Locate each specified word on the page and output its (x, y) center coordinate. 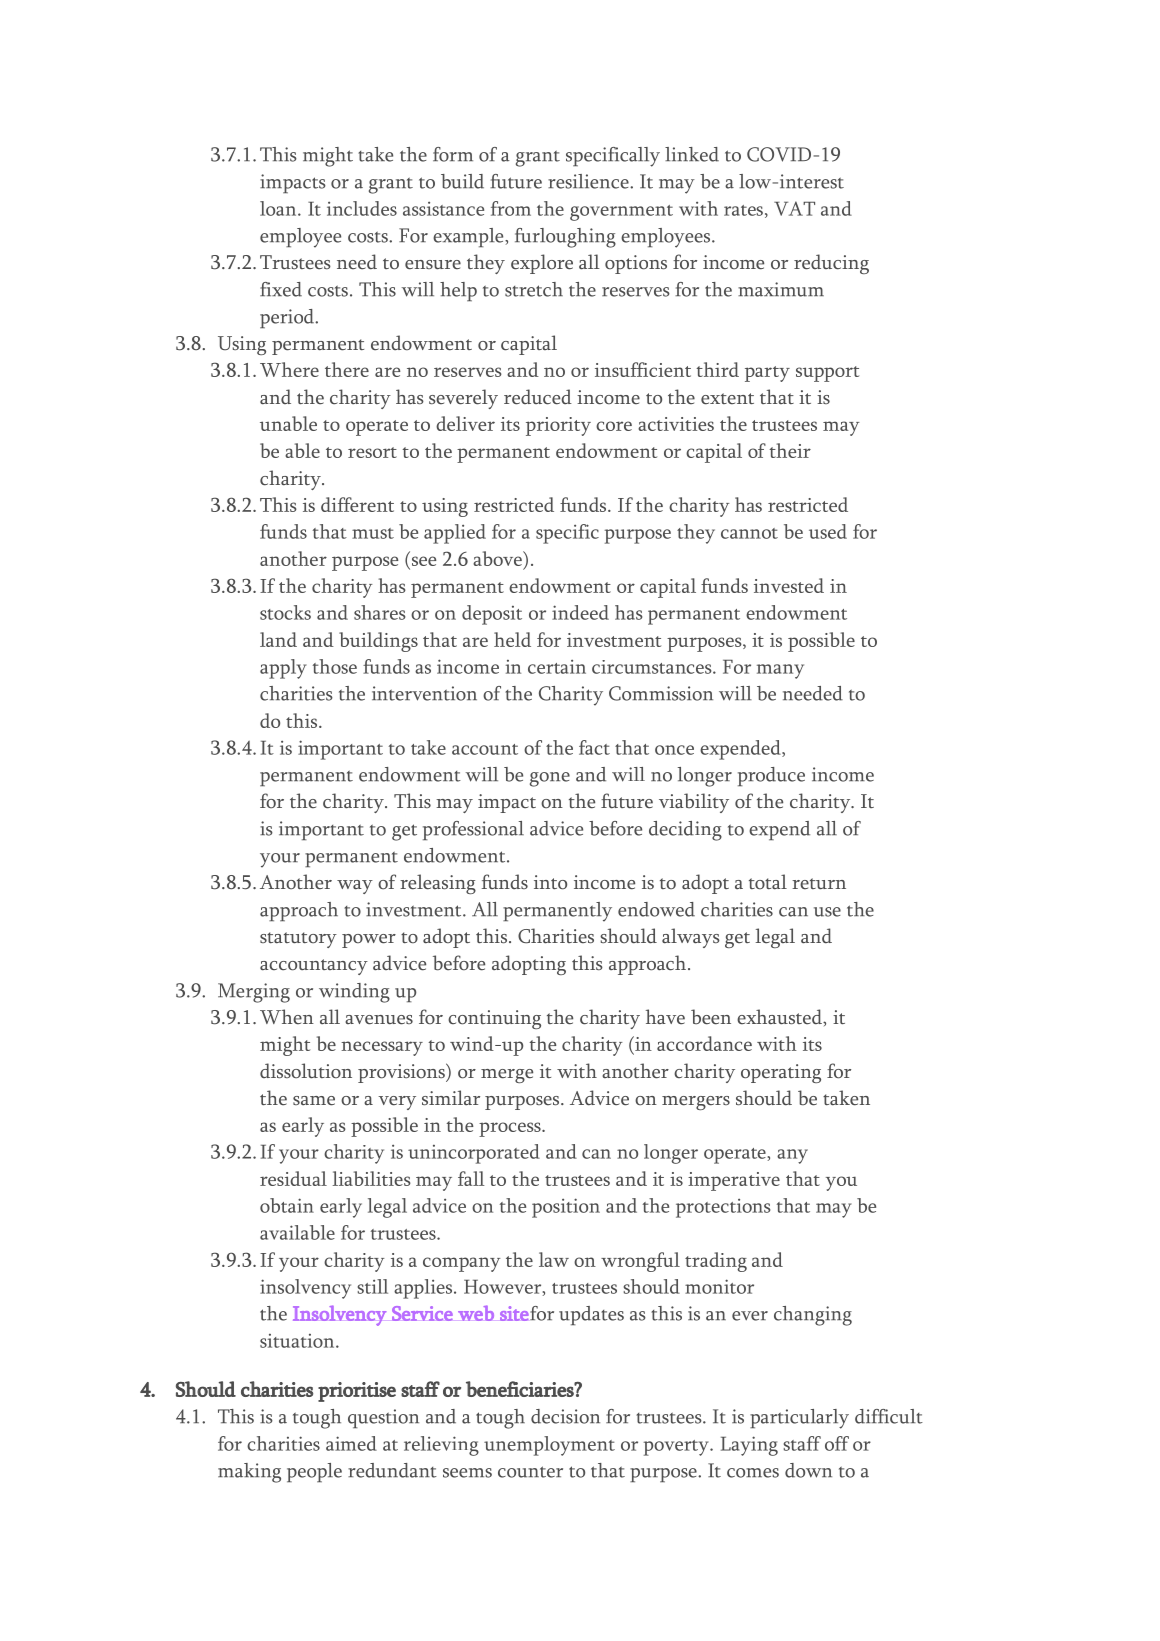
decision (565, 1416)
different (357, 504)
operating (781, 1073)
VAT (794, 208)
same (314, 1101)
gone (550, 779)
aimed (351, 1443)
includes (362, 208)
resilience (589, 181)
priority (558, 426)
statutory (298, 940)
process (511, 1129)
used (828, 531)
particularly (799, 1419)
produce (771, 776)
